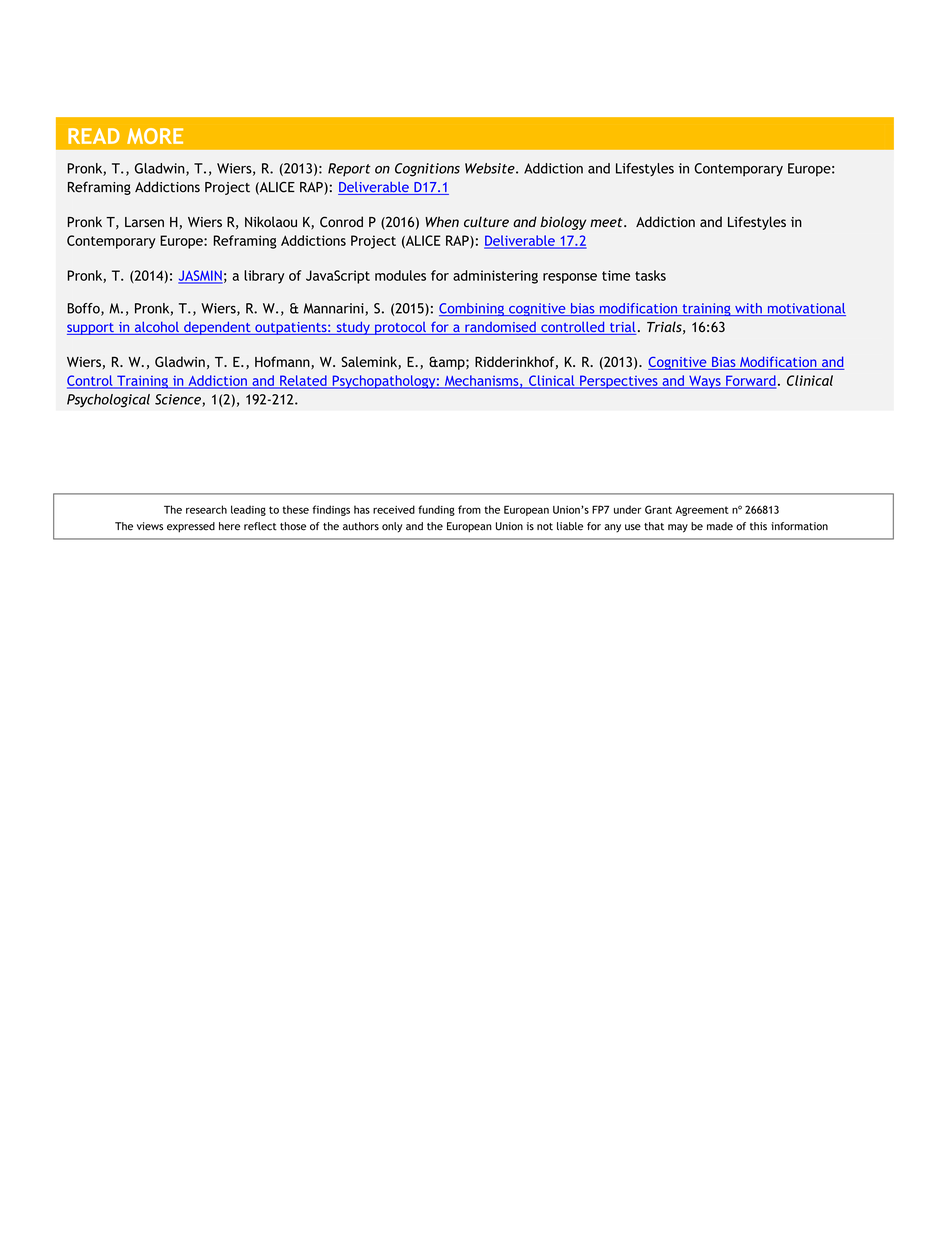 The width and height of the screenshot is (952, 1233). What do you see at coordinates (200, 276) in the screenshot?
I see `JASMIN` at bounding box center [200, 276].
